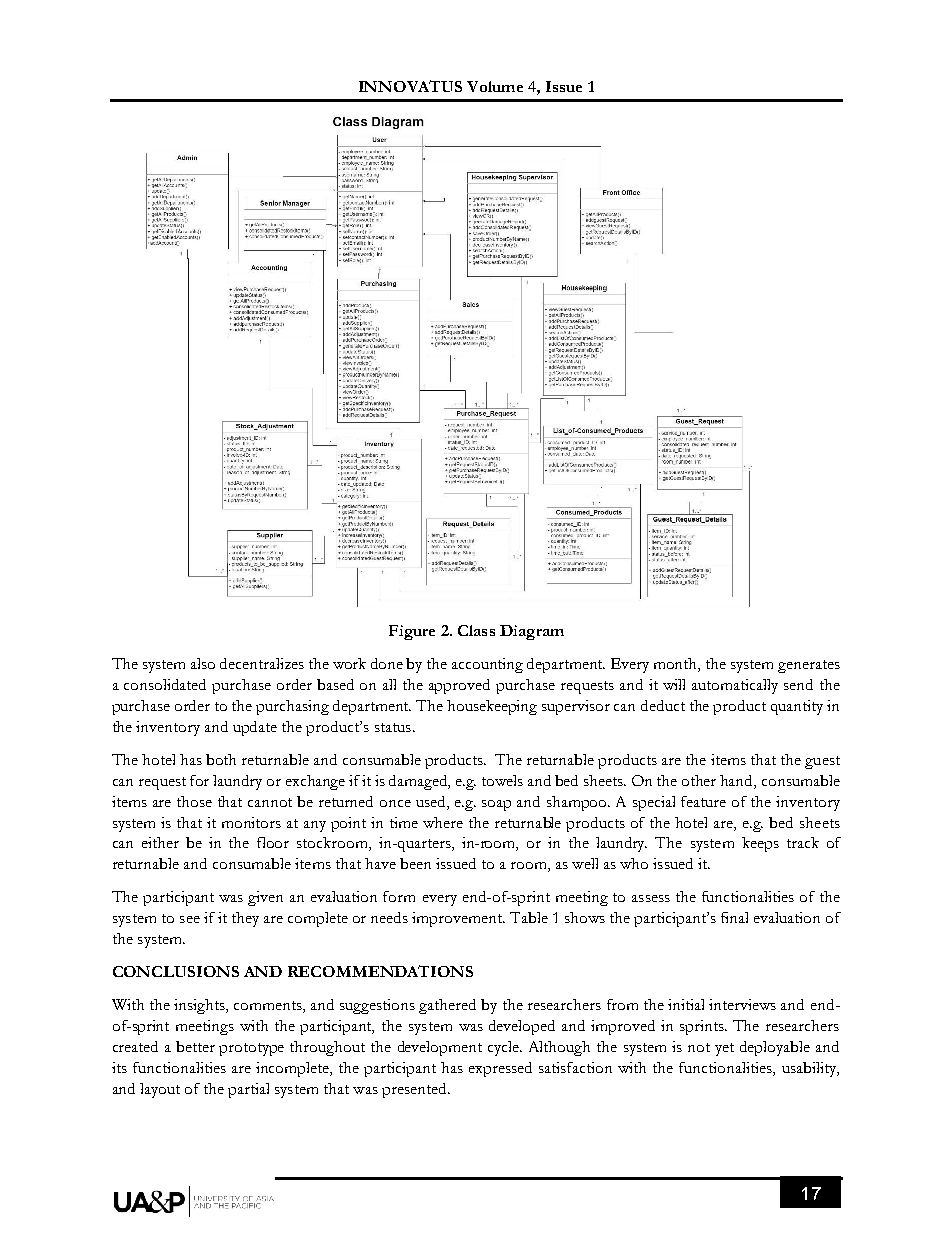 This image has width=952, height=1233. Describe the element at coordinates (809, 666) in the image. I see `generates` at that location.
